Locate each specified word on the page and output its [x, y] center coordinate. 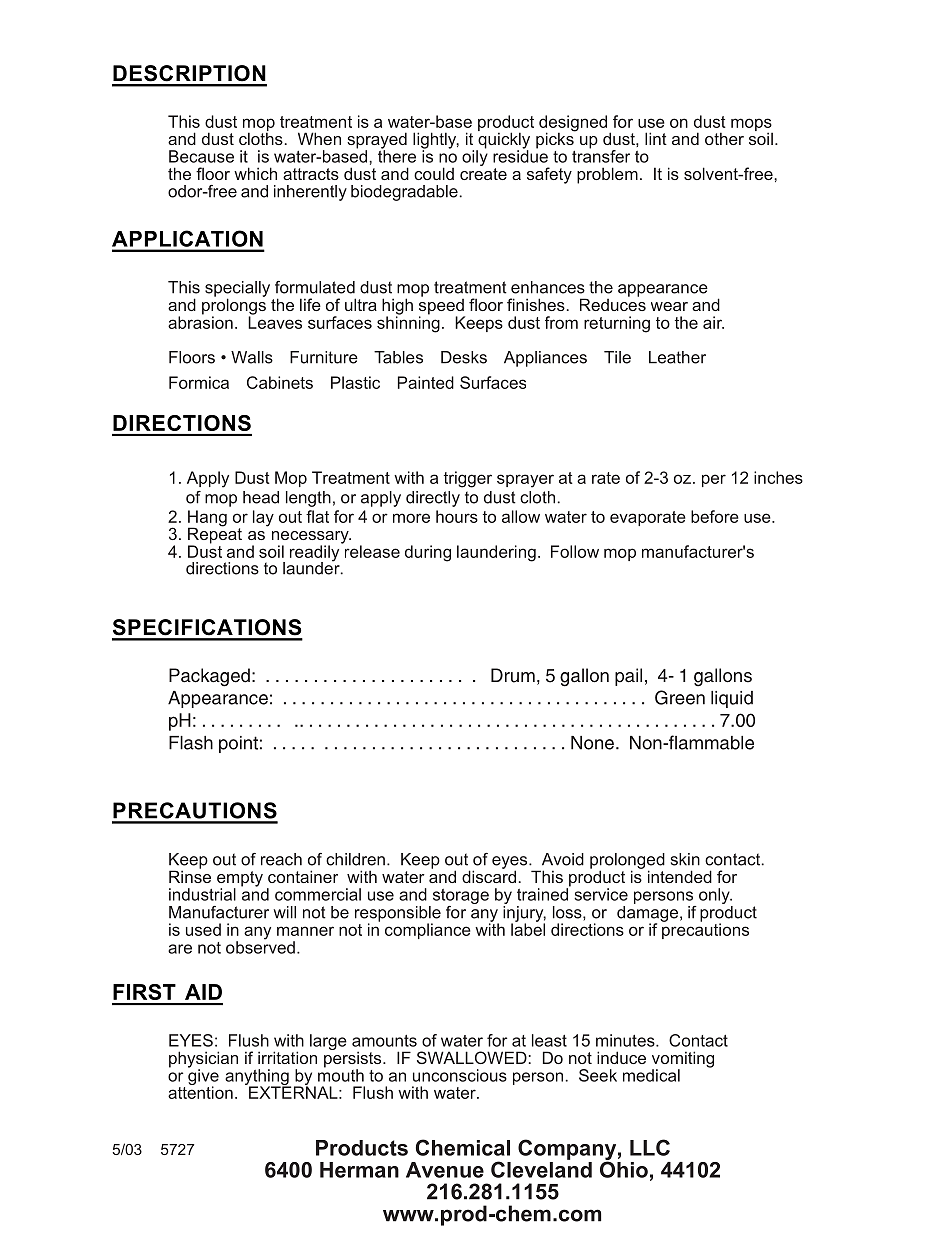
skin [685, 859]
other [724, 138]
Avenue [445, 1170]
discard [489, 875]
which [255, 173]
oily [475, 157]
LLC [650, 1147]
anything [258, 1078]
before [715, 516]
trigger [468, 479]
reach [281, 859]
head [261, 497]
